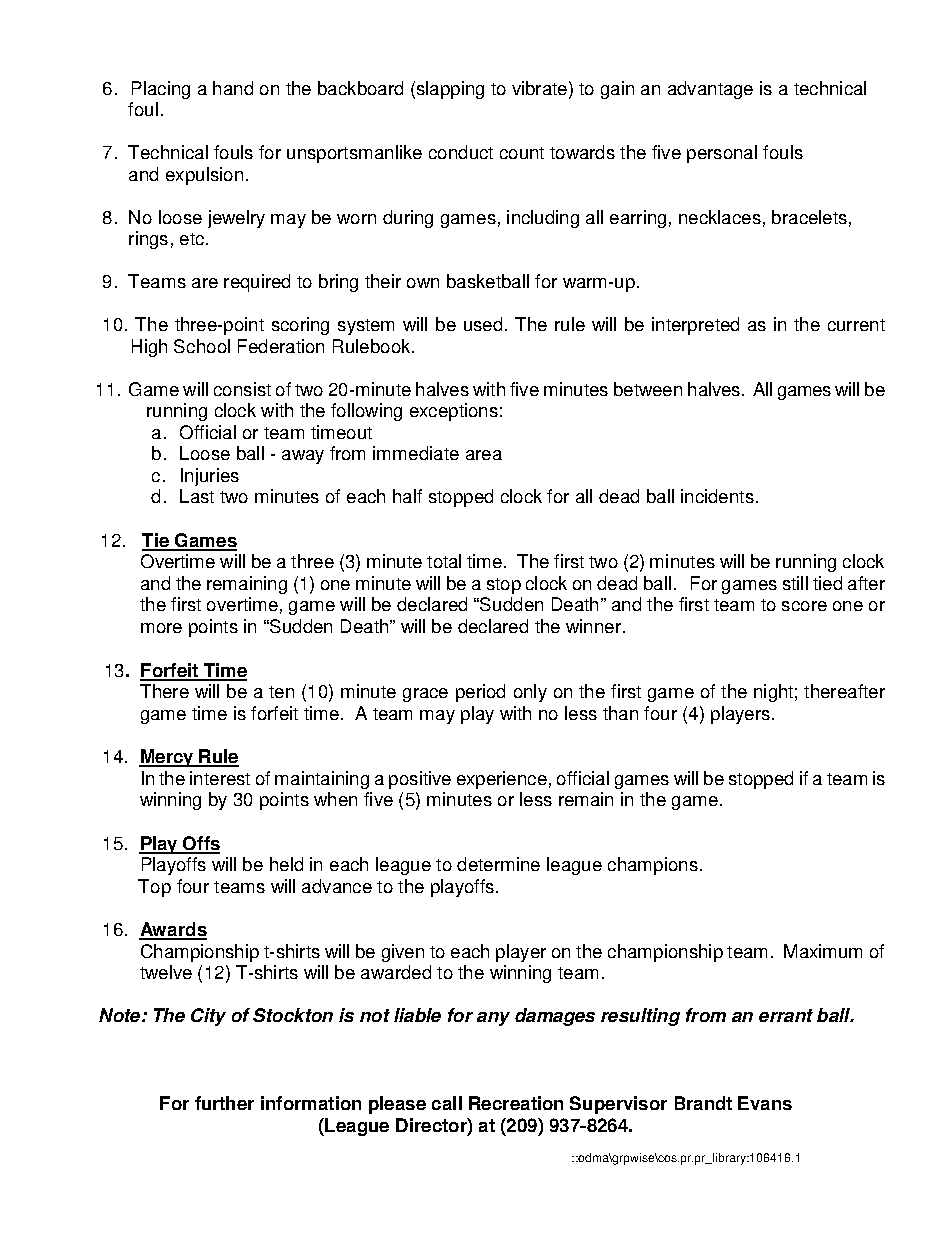 The width and height of the document is (952, 1233). Describe the element at coordinates (161, 628) in the document. I see `more` at that location.
